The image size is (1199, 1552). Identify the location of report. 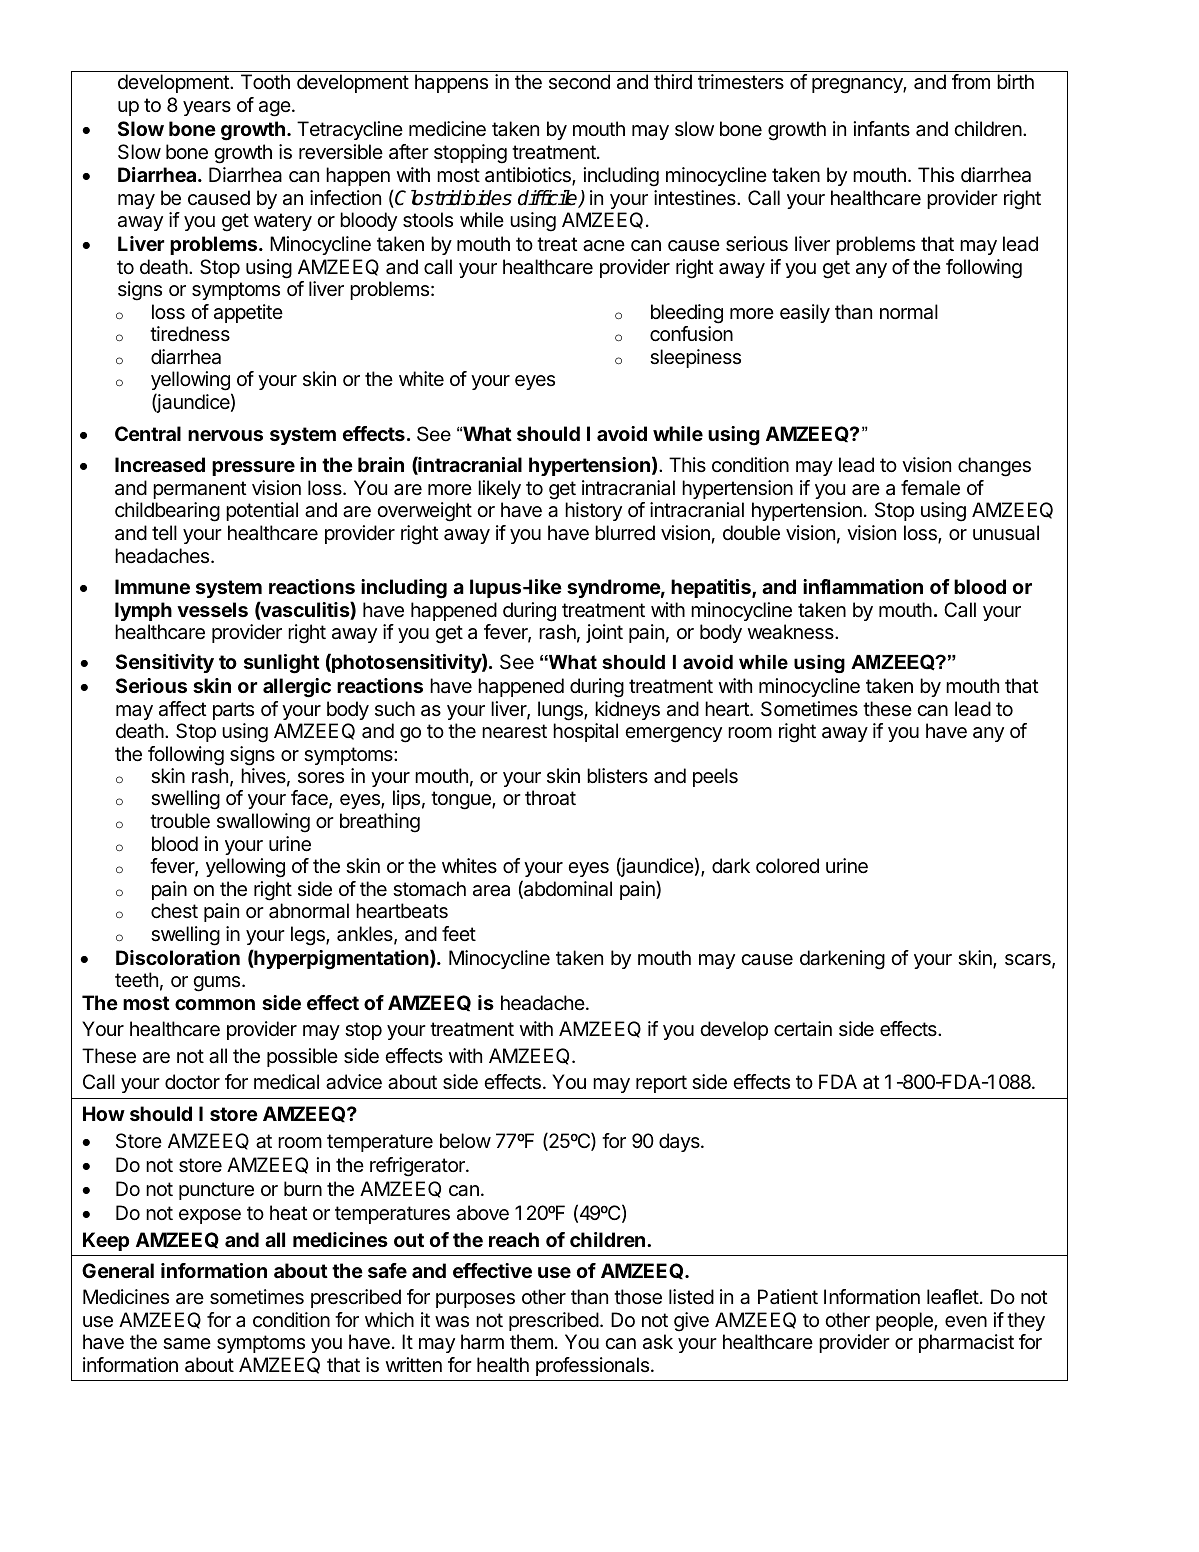
(661, 1084).
